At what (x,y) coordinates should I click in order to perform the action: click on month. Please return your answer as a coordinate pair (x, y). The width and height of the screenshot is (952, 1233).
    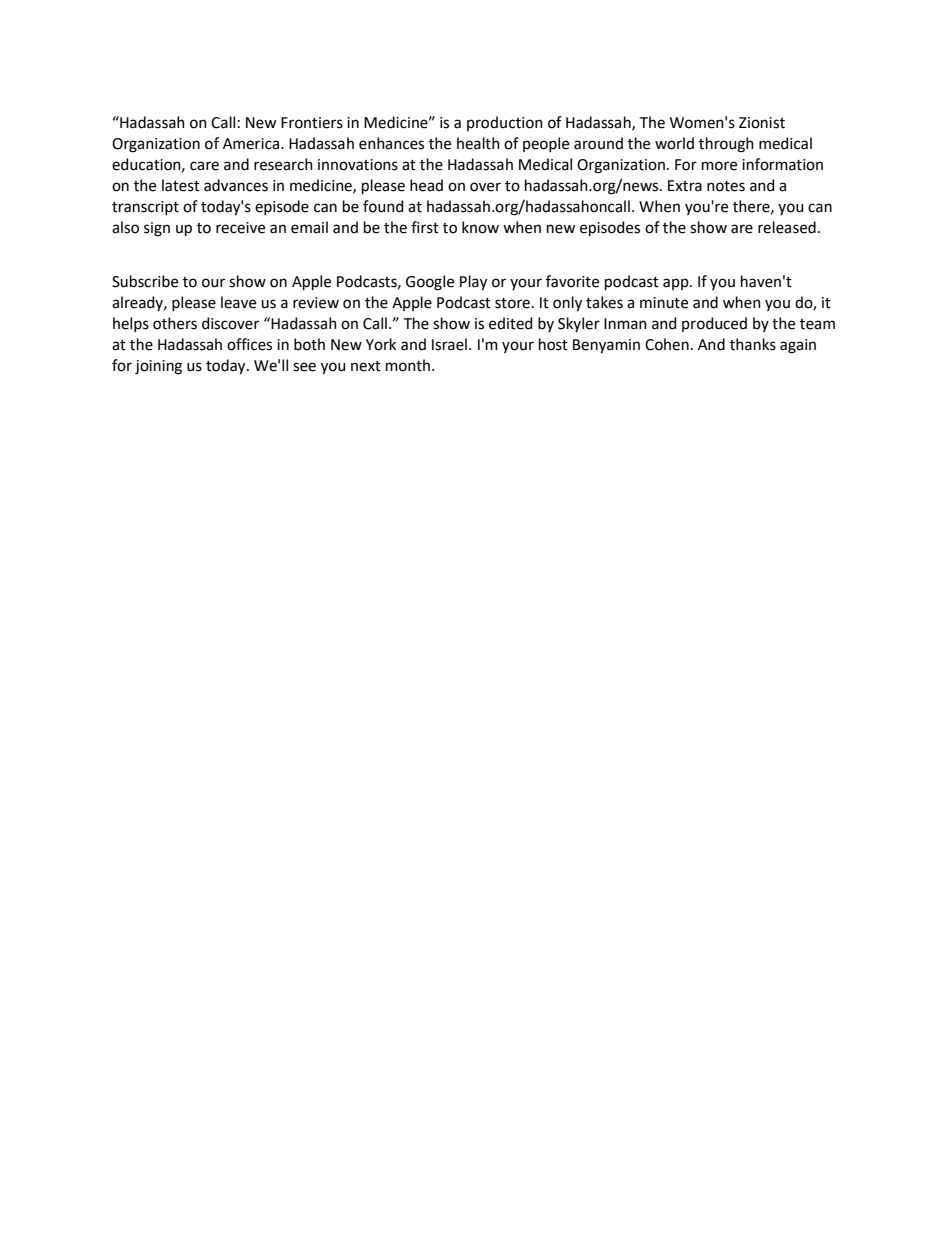
    Looking at the image, I should click on (408, 365).
